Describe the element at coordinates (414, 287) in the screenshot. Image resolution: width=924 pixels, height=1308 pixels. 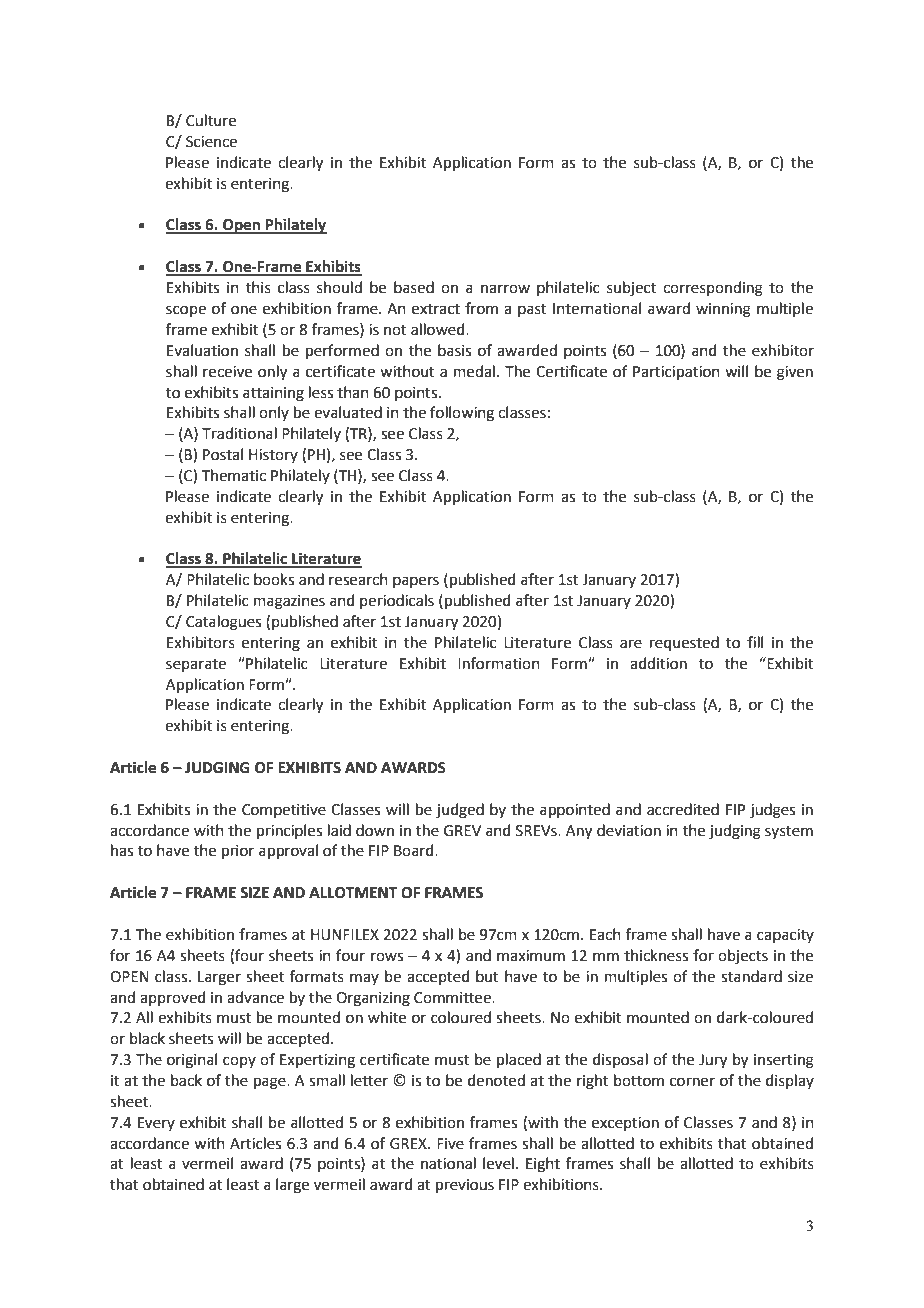
I see `based` at that location.
